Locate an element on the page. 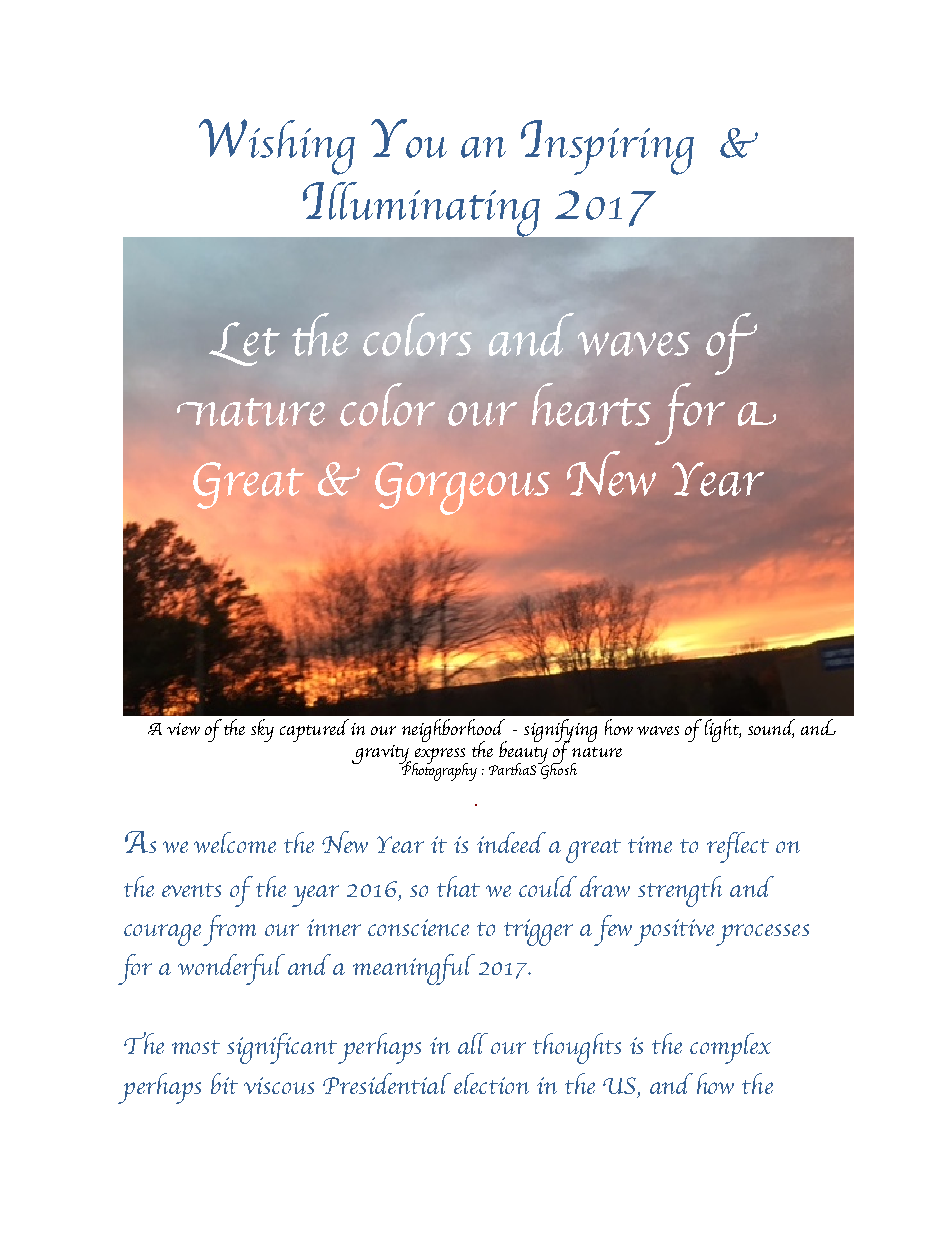 The width and height of the document is (952, 1233). reflect is located at coordinates (738, 847).
